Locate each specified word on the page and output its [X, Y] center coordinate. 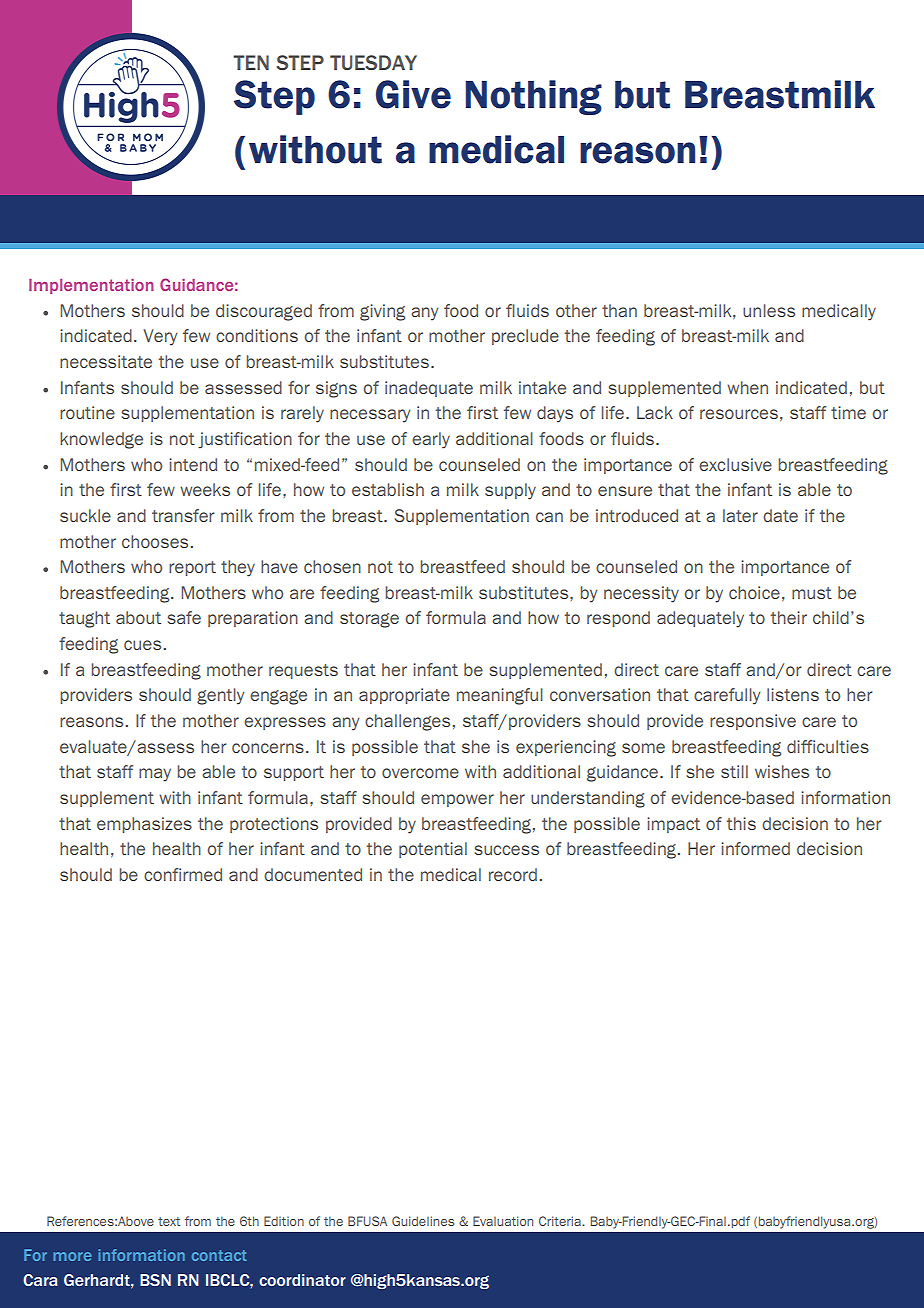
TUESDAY [373, 62]
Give [413, 94]
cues [142, 645]
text [169, 1221]
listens [793, 694]
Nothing [534, 97]
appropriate [404, 696]
